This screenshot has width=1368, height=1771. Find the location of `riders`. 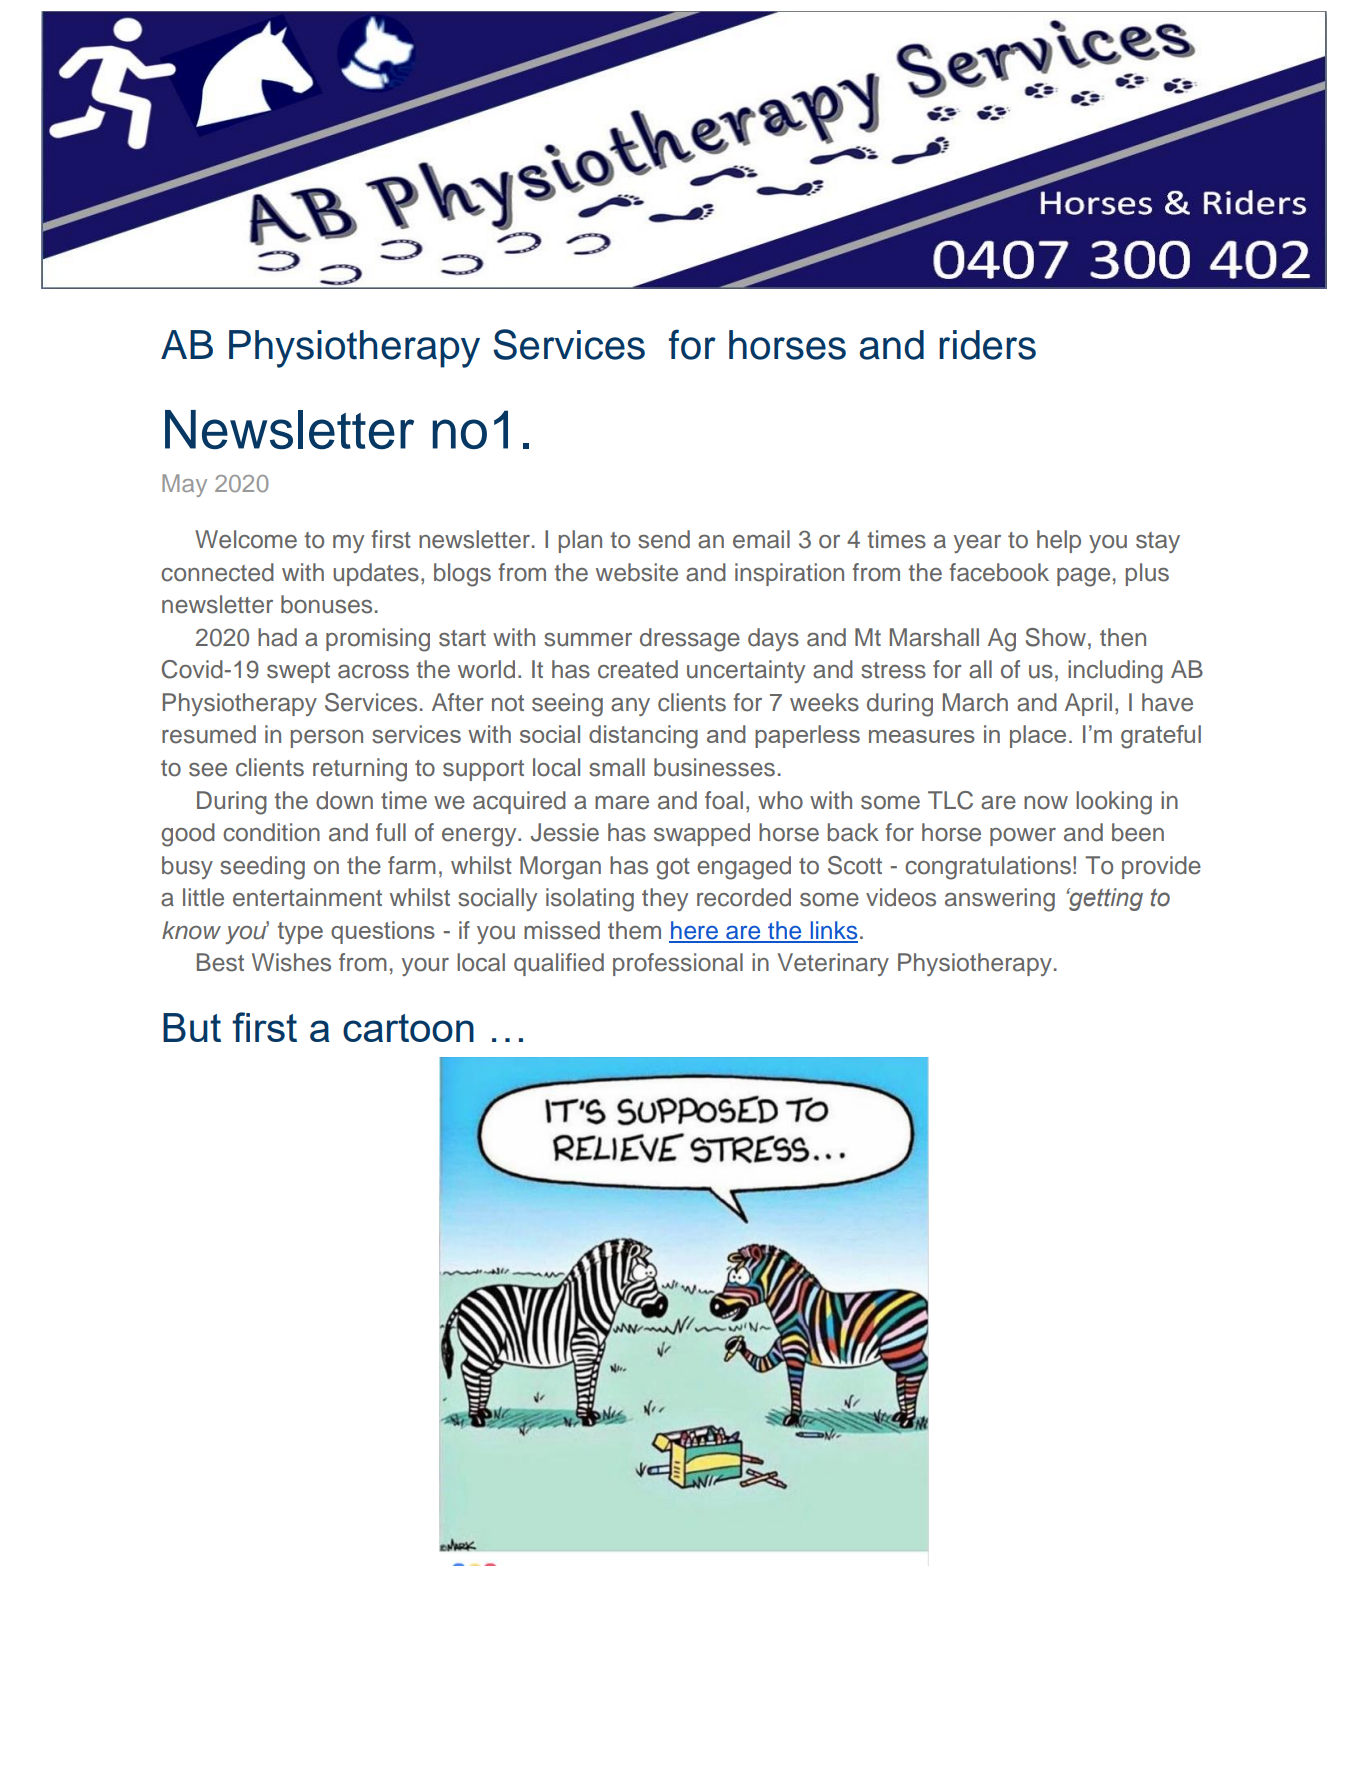

riders is located at coordinates (987, 345).
